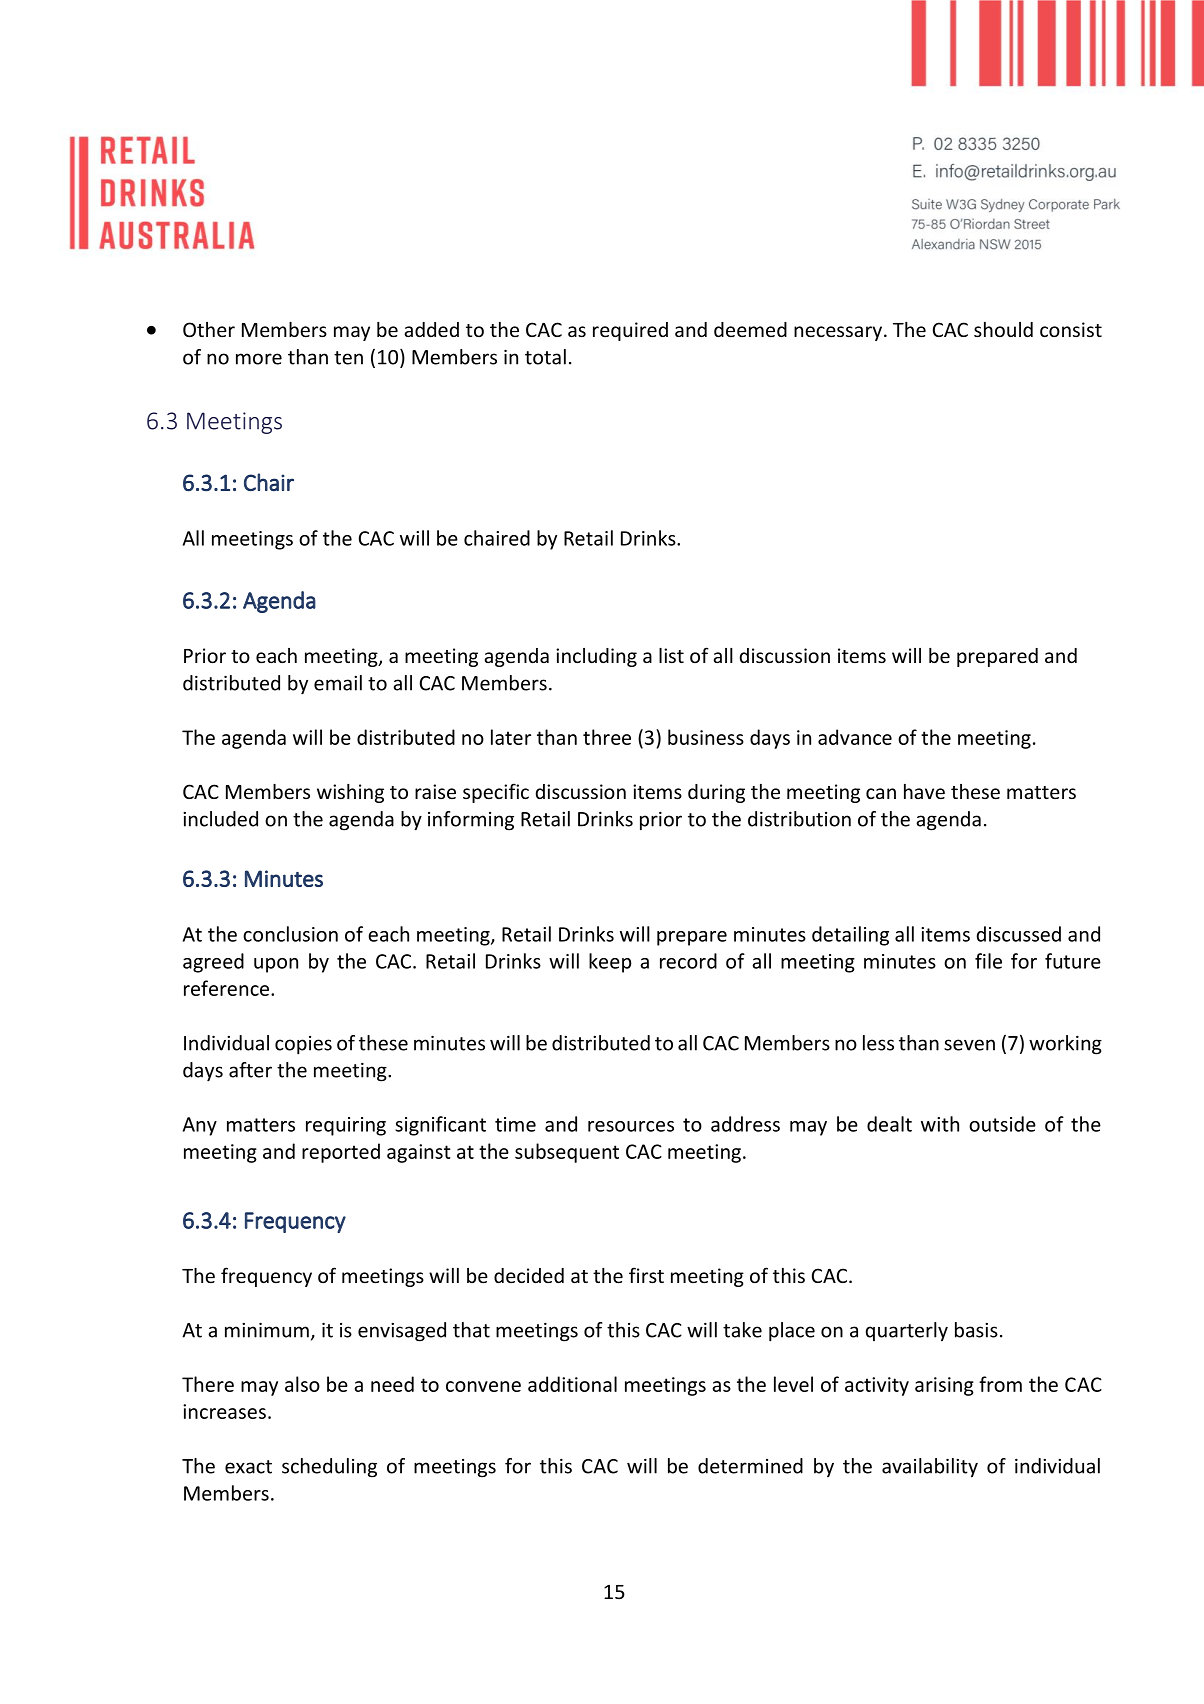 The width and height of the document is (1204, 1704). I want to click on ten, so click(348, 358).
